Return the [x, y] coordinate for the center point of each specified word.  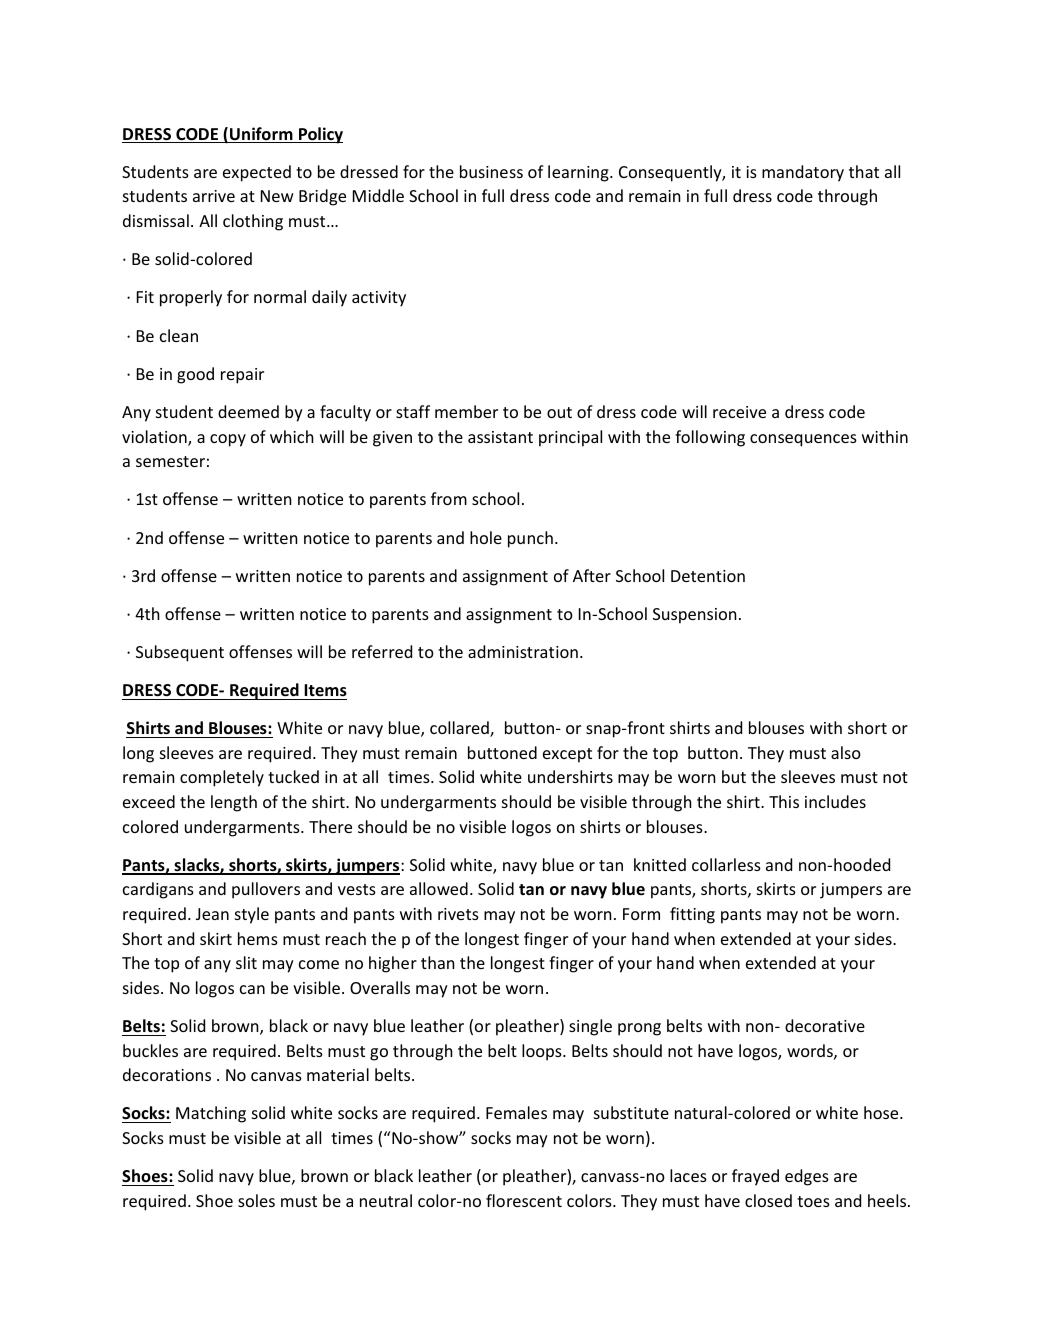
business [491, 171]
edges [807, 1177]
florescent [524, 1200]
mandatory [803, 173]
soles [256, 1200]
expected [257, 173]
